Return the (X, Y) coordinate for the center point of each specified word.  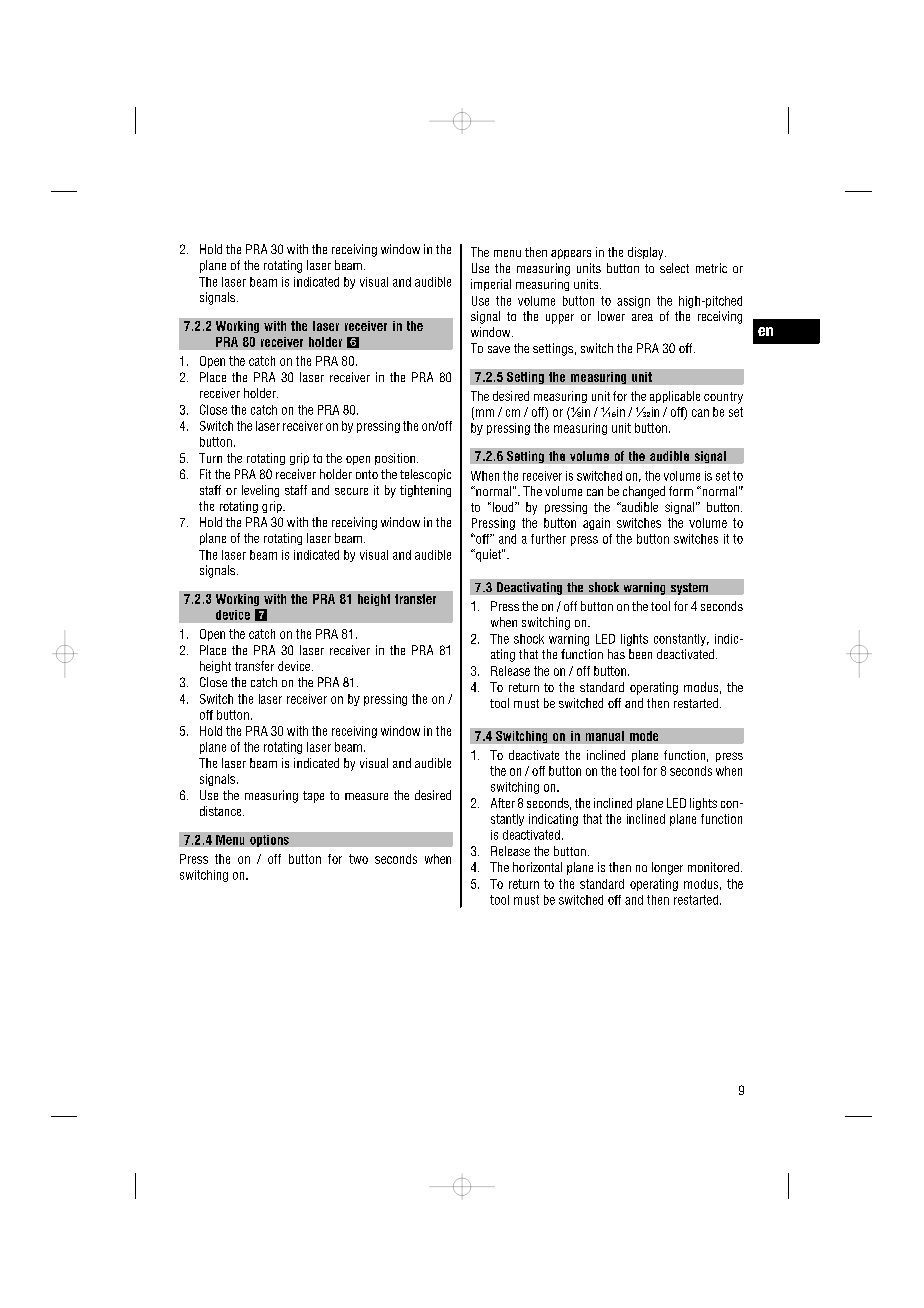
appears (571, 254)
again (596, 524)
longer (667, 868)
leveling (260, 491)
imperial (491, 285)
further (548, 539)
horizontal (537, 867)
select (674, 268)
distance (222, 811)
